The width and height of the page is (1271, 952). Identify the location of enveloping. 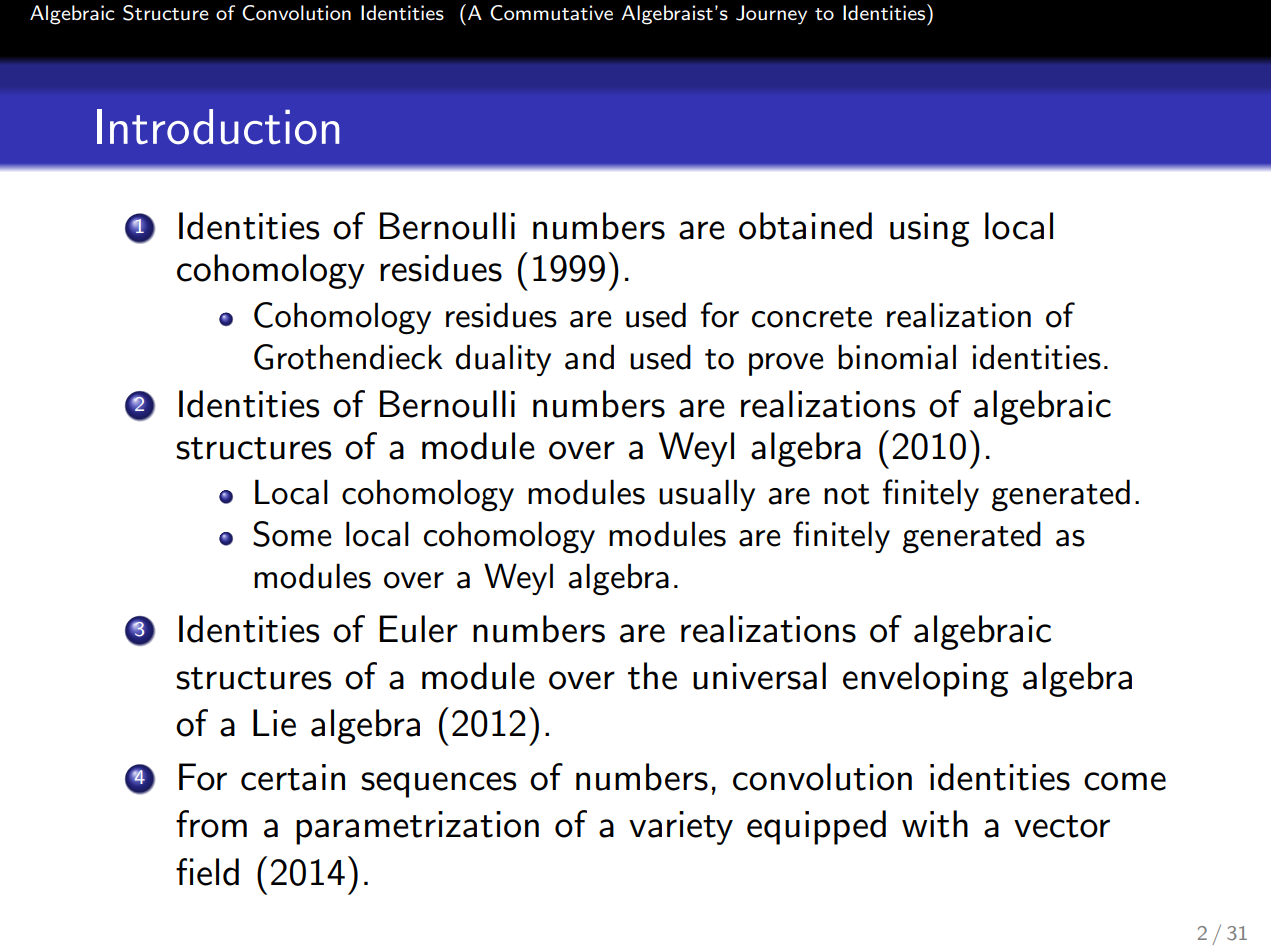
(926, 679).
